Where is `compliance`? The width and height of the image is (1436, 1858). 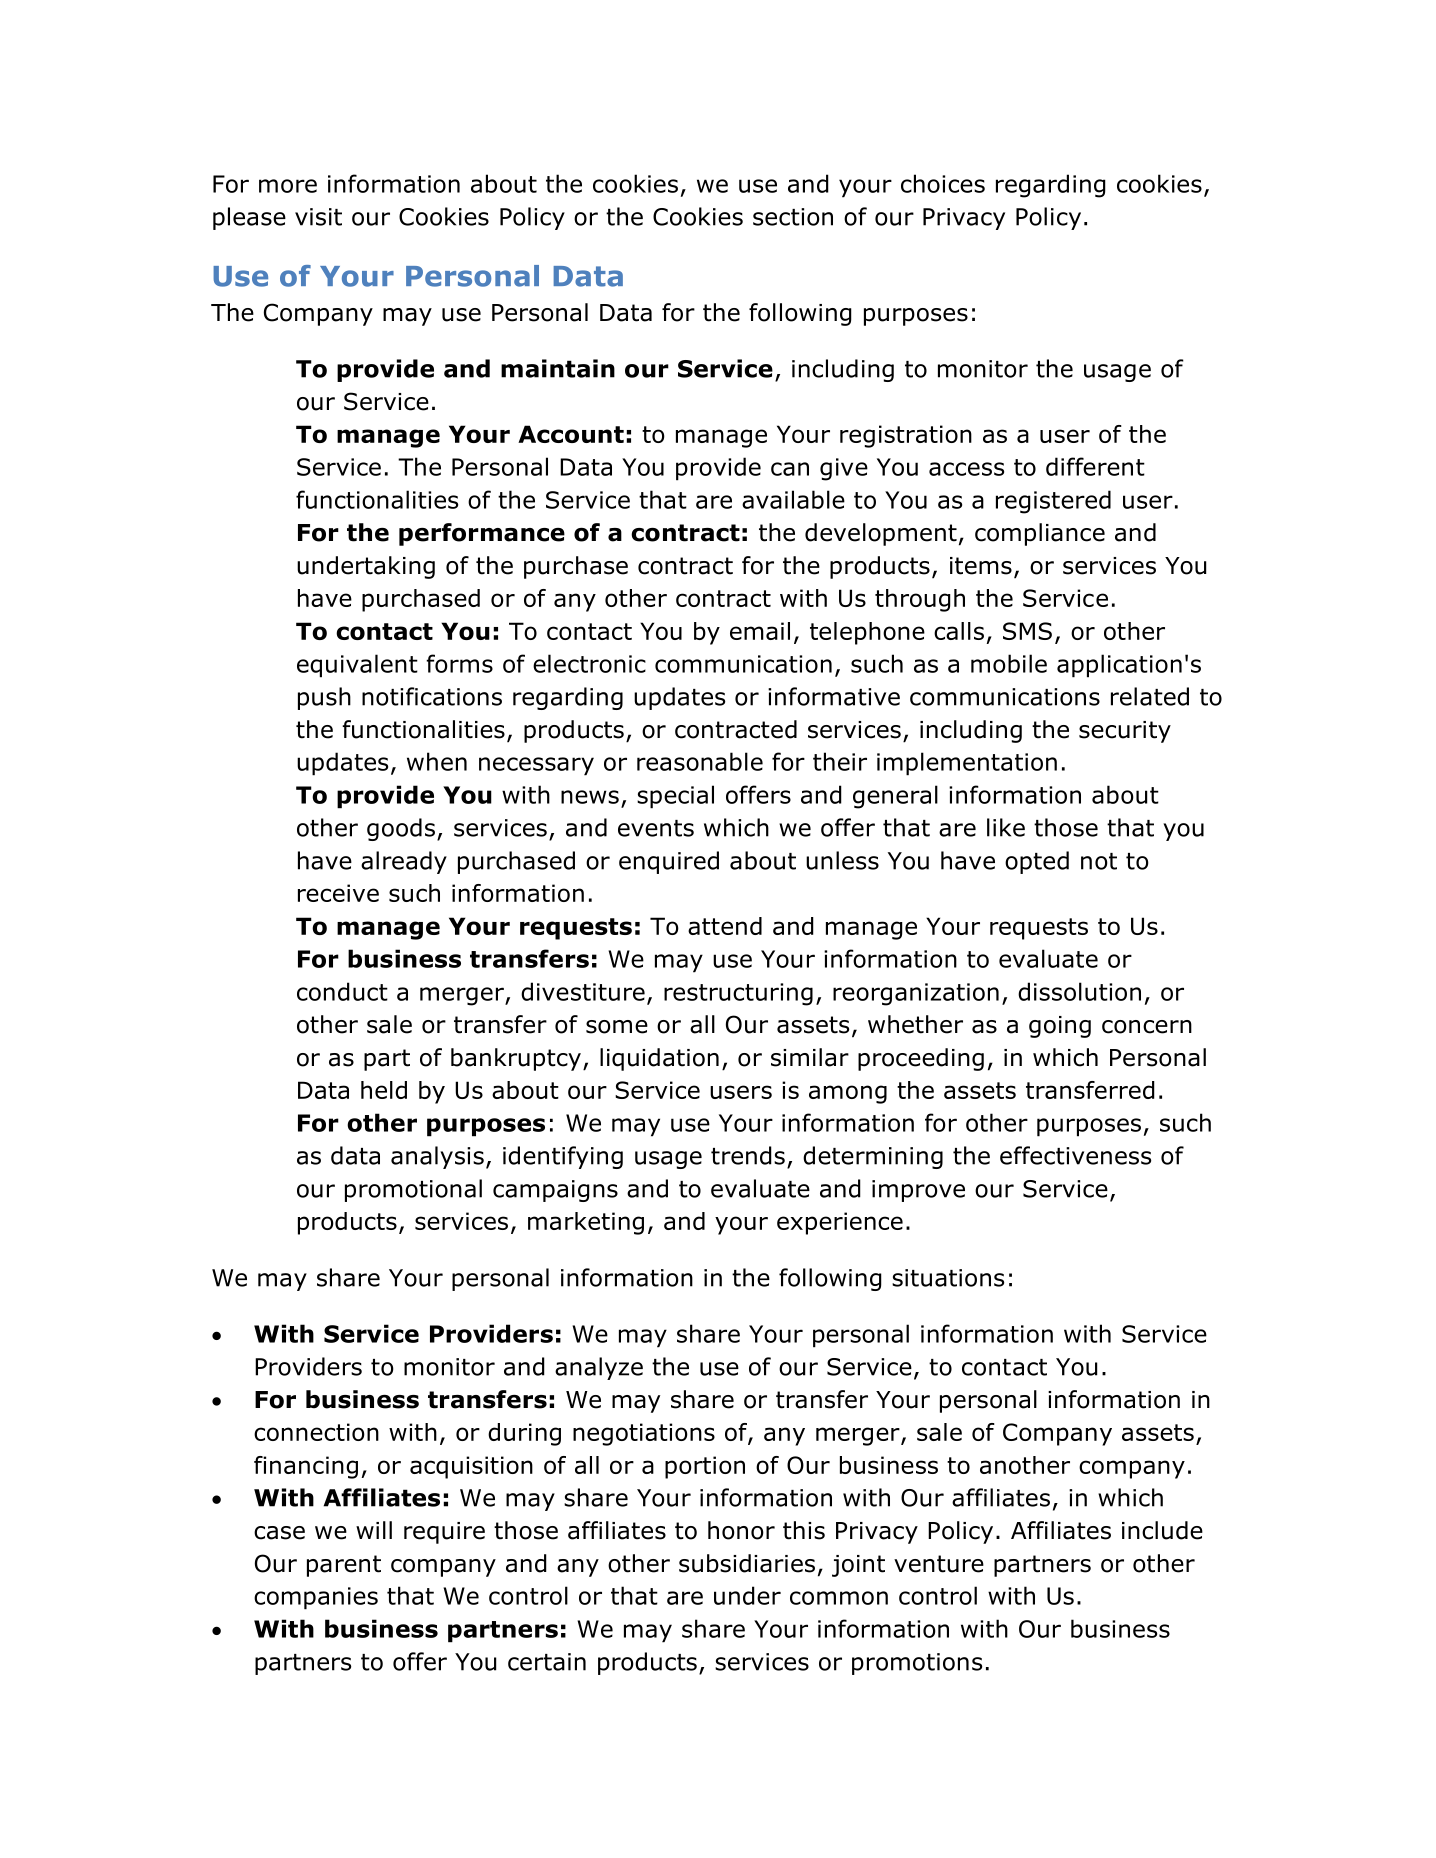
compliance is located at coordinates (1040, 534).
